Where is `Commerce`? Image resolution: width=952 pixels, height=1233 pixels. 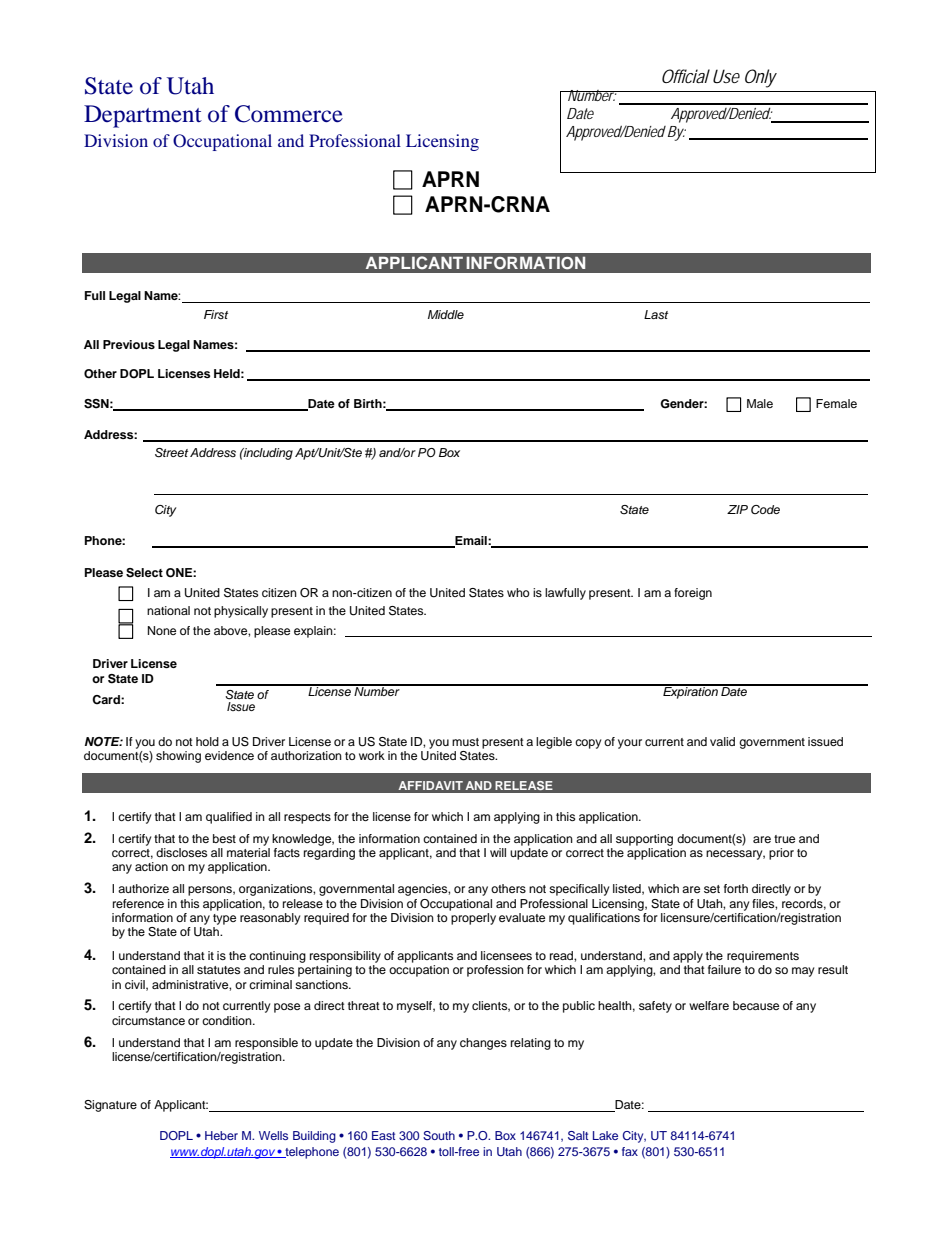 Commerce is located at coordinates (289, 114).
